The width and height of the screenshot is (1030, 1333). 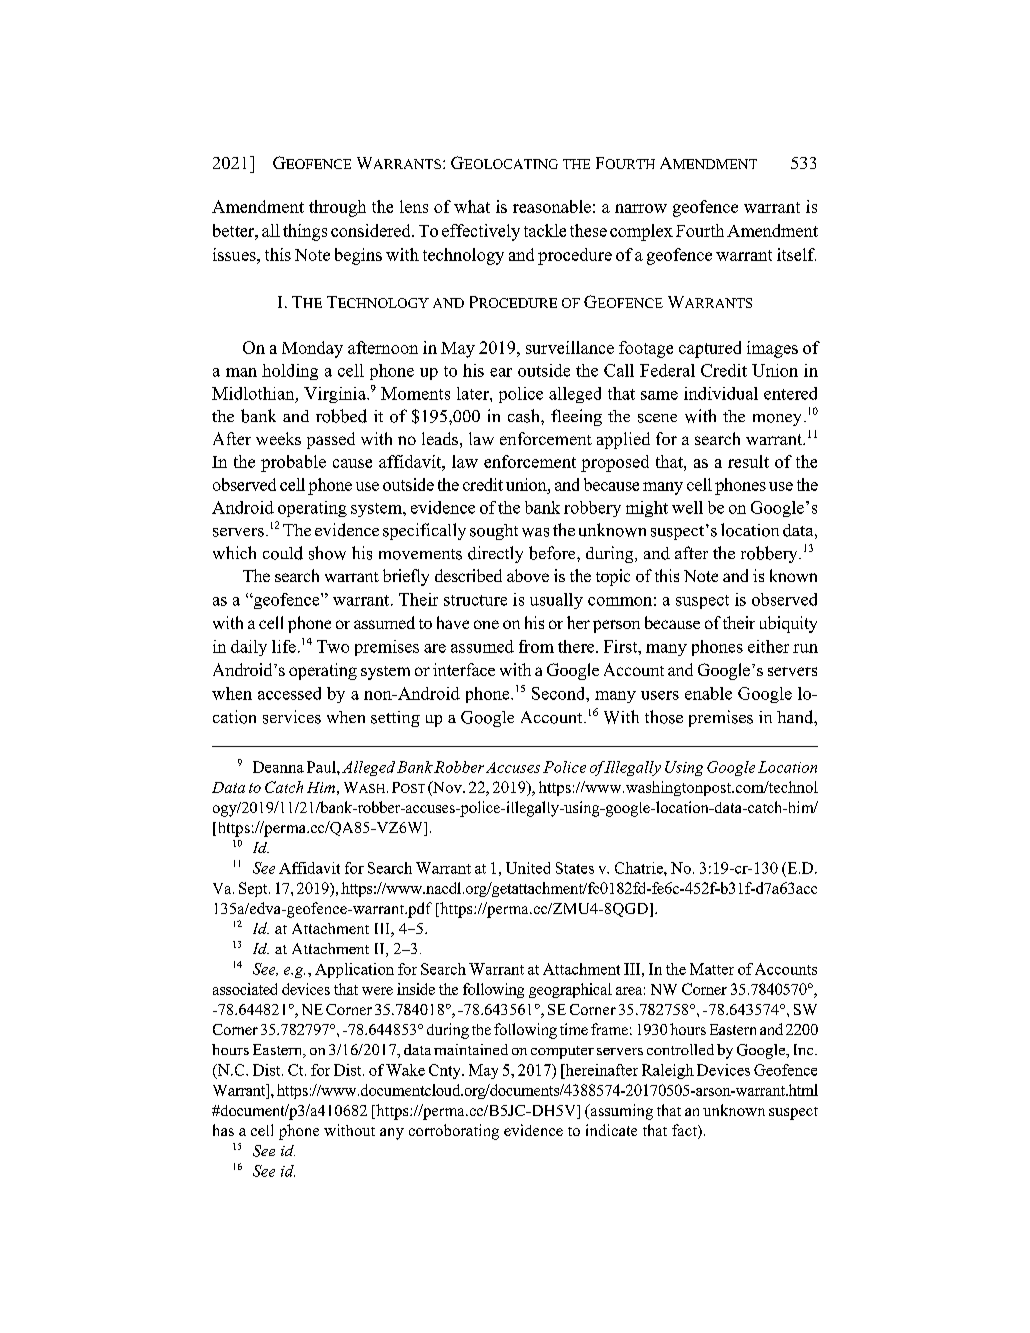 I want to click on things, so click(x=305, y=232).
